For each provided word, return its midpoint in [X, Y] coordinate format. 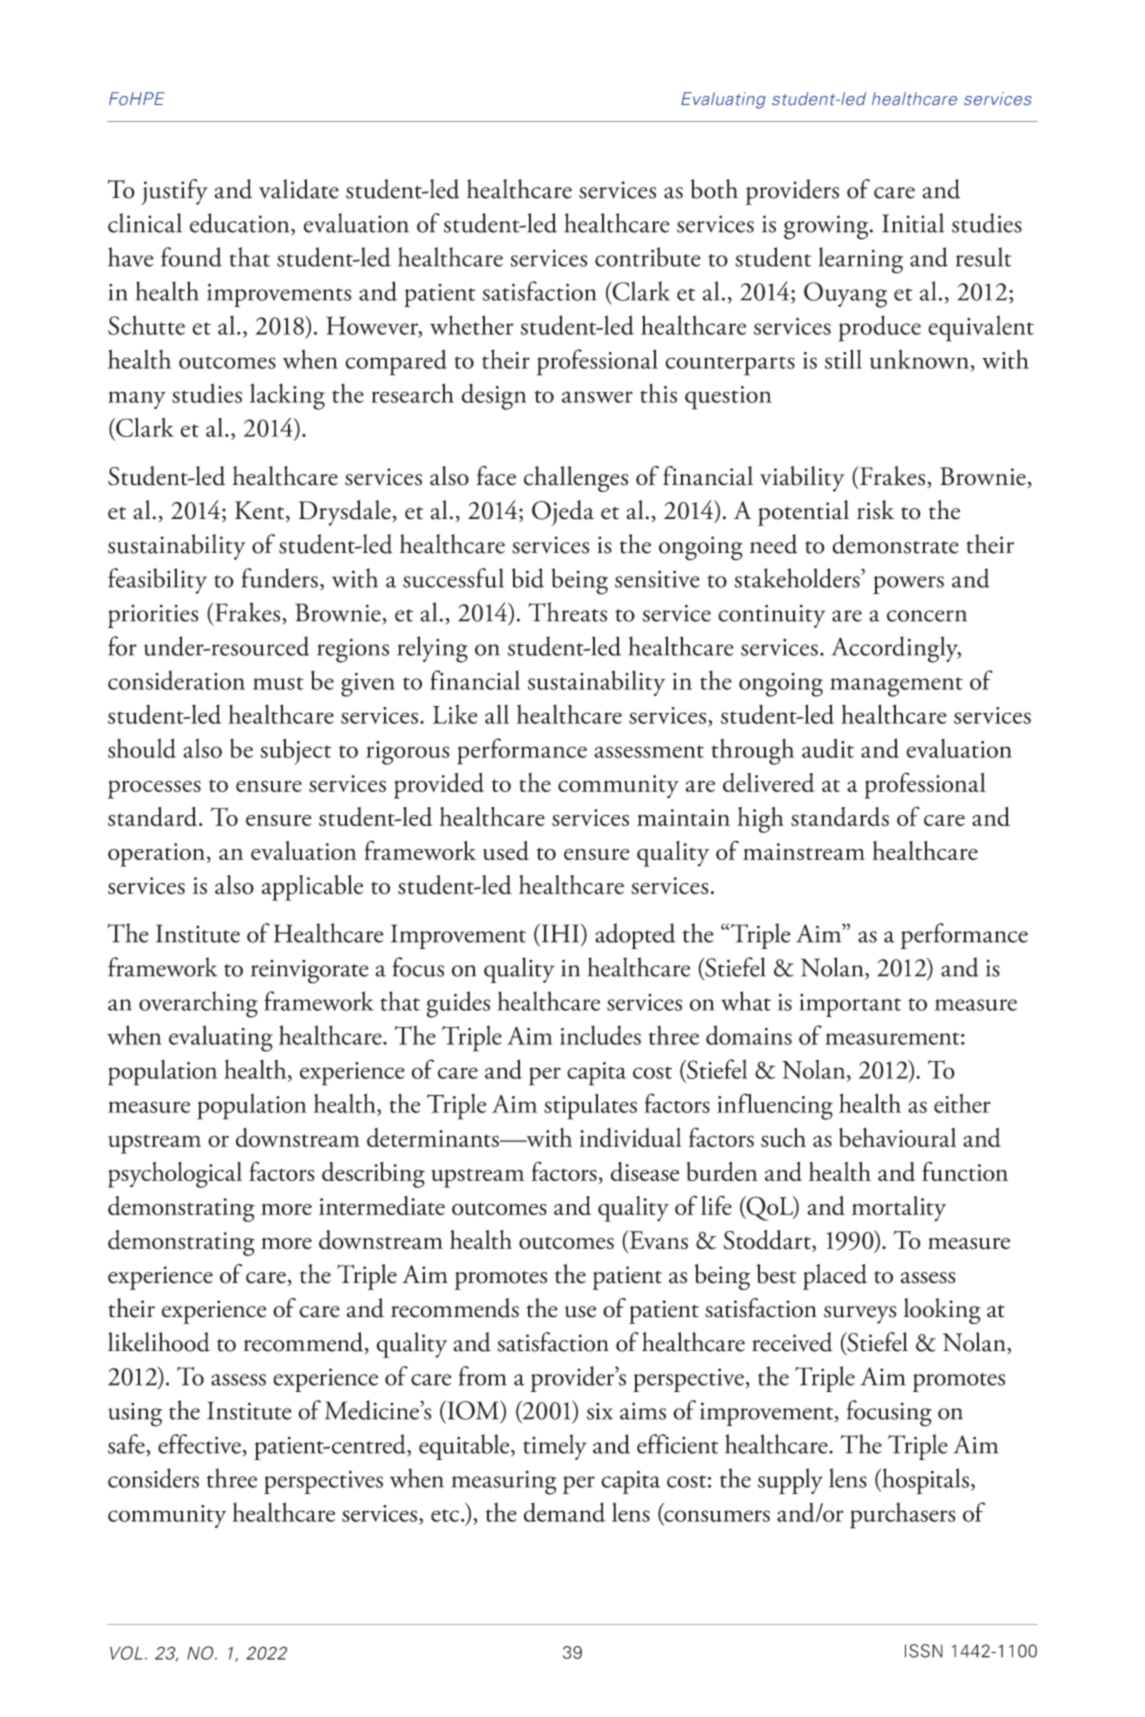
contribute [648, 257]
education [241, 224]
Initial [913, 223]
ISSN [924, 1651]
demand [564, 1512]
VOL [126, 1653]
